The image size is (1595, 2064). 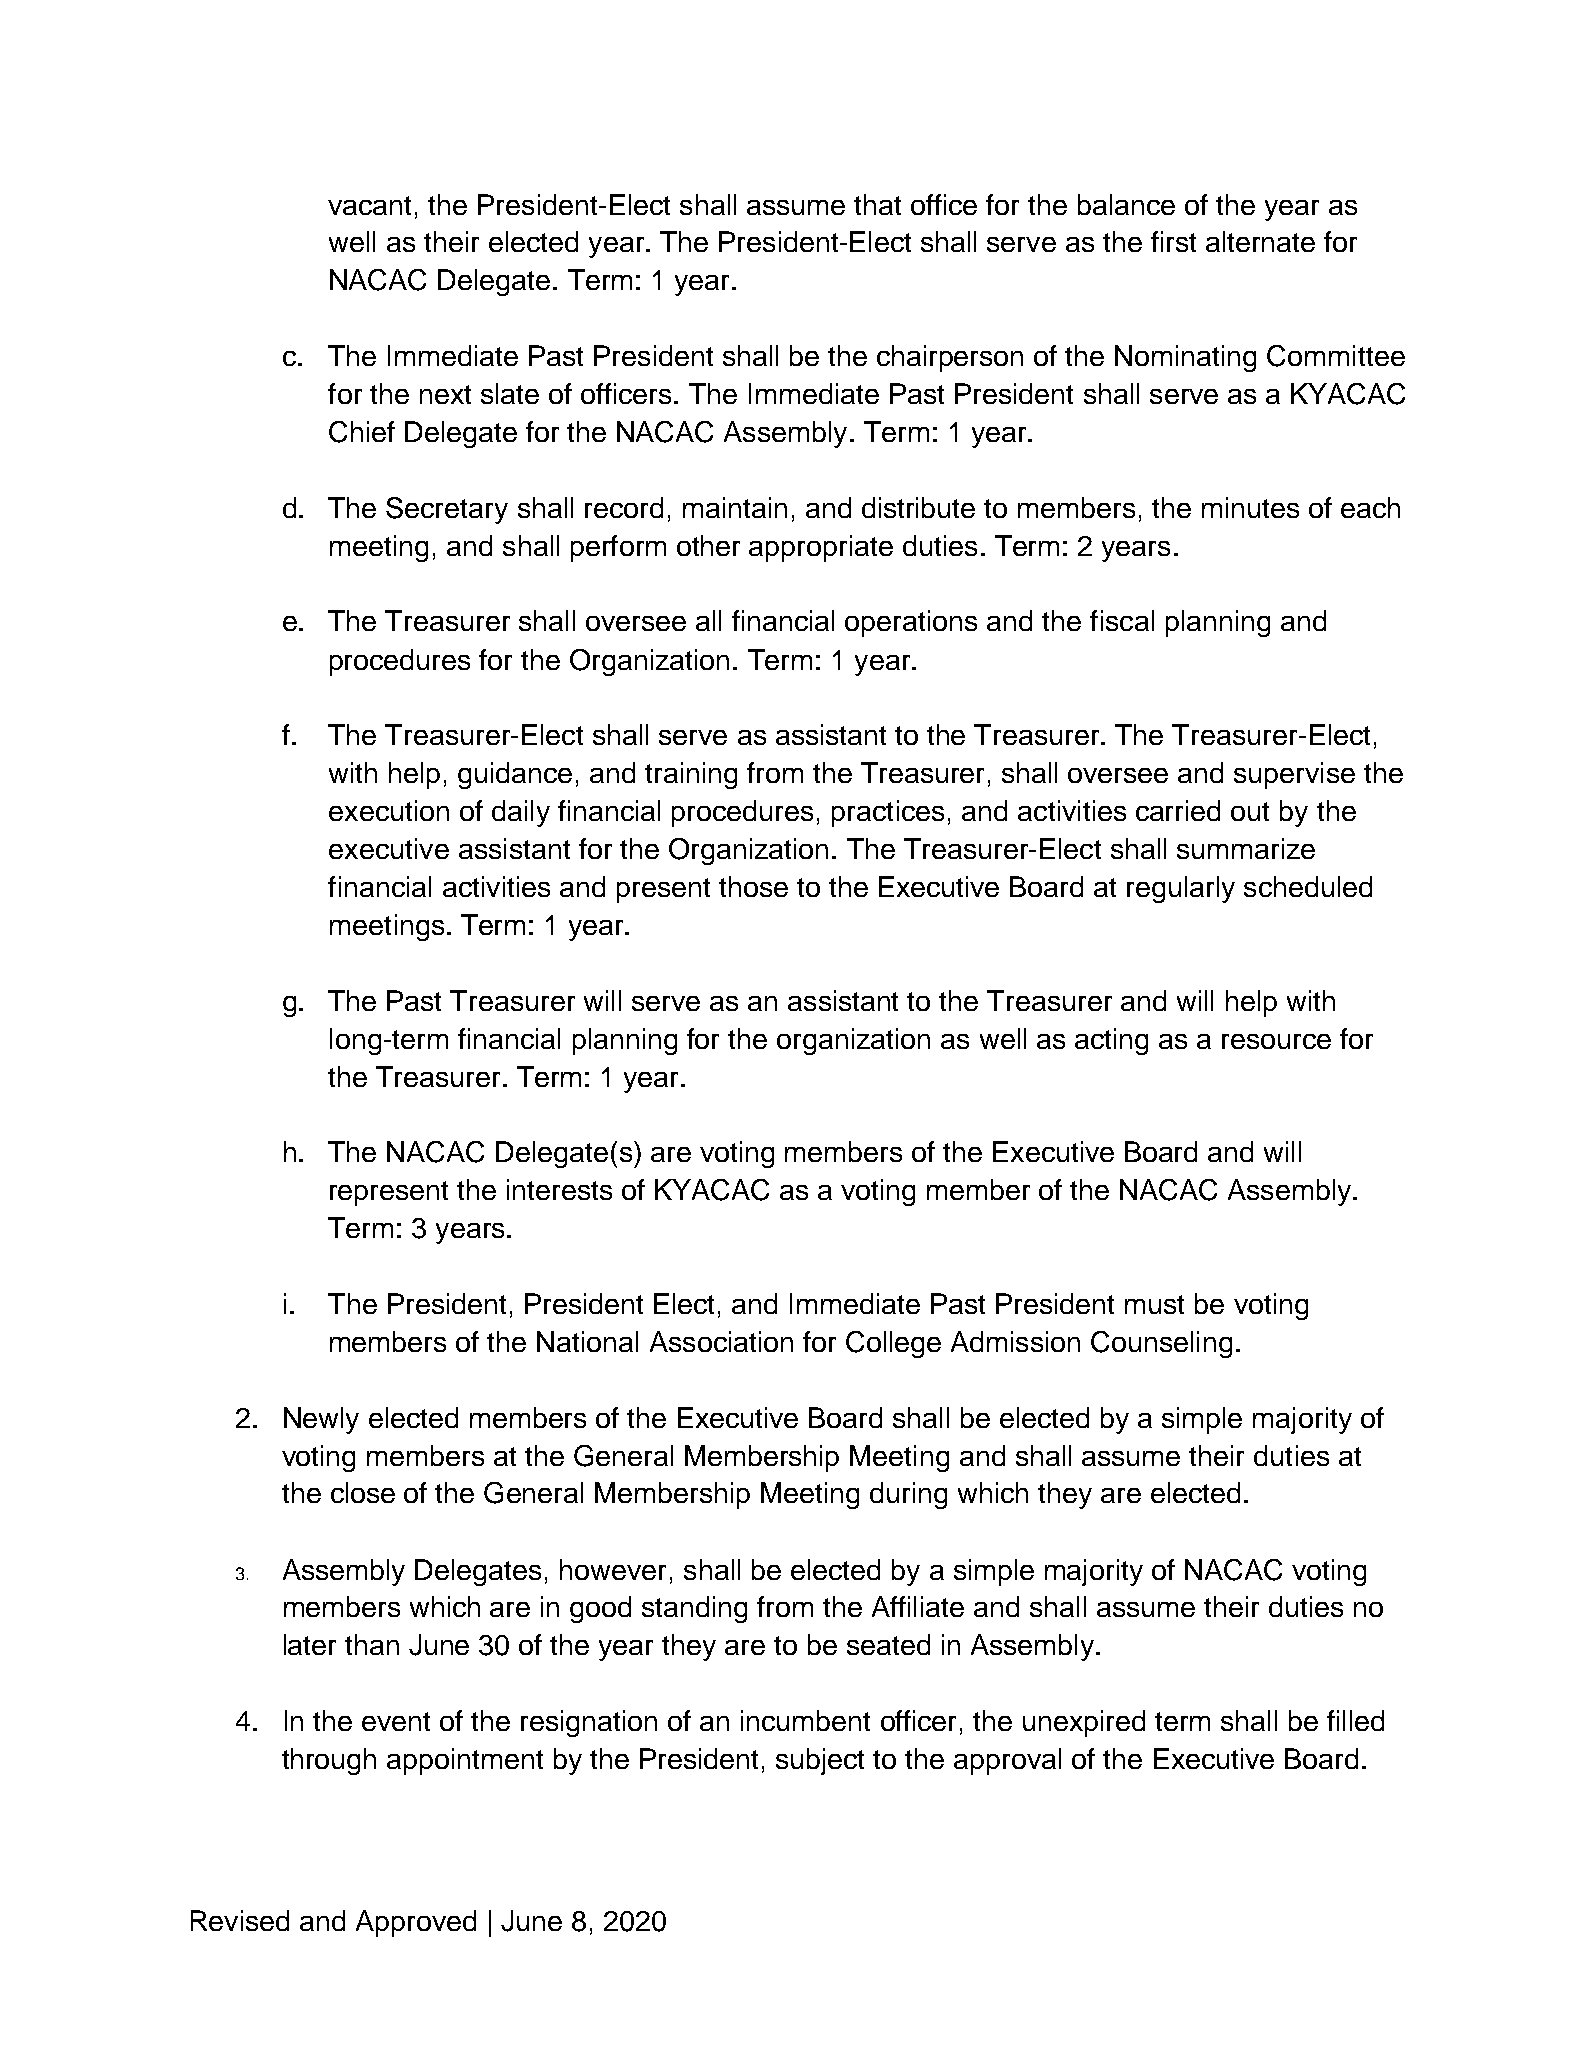 I want to click on interests, so click(x=559, y=1189).
